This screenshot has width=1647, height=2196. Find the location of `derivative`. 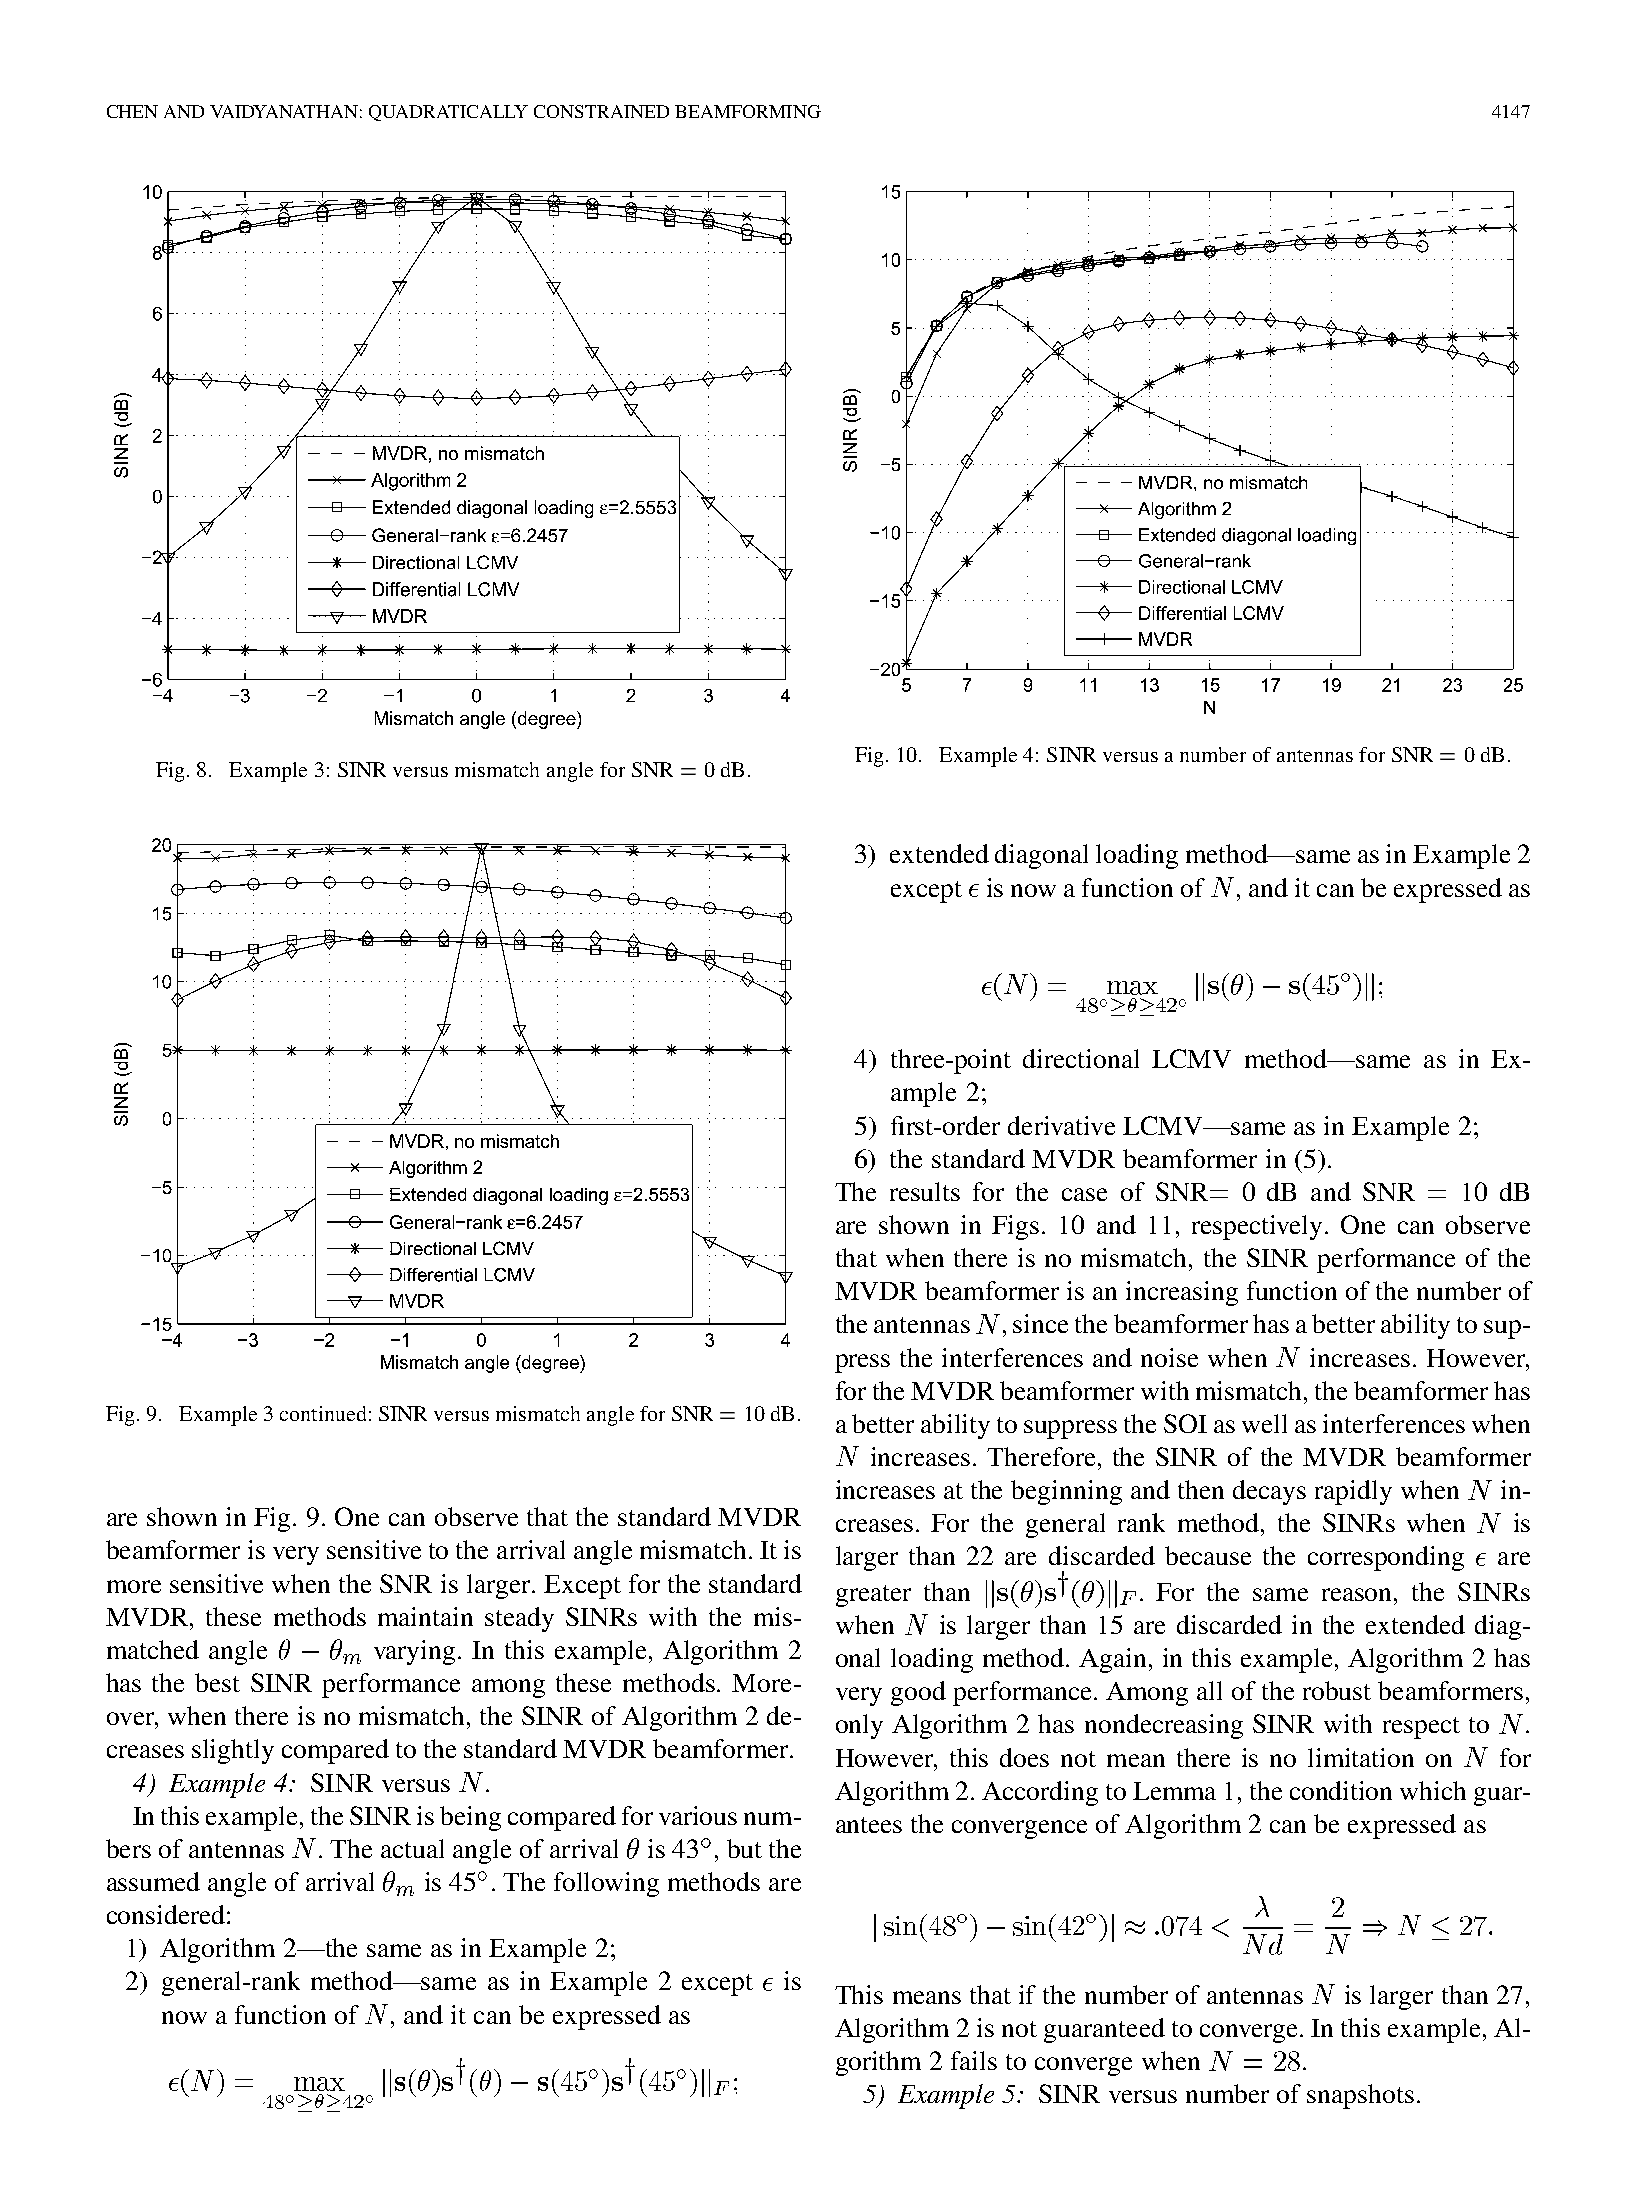

derivative is located at coordinates (1061, 1125).
